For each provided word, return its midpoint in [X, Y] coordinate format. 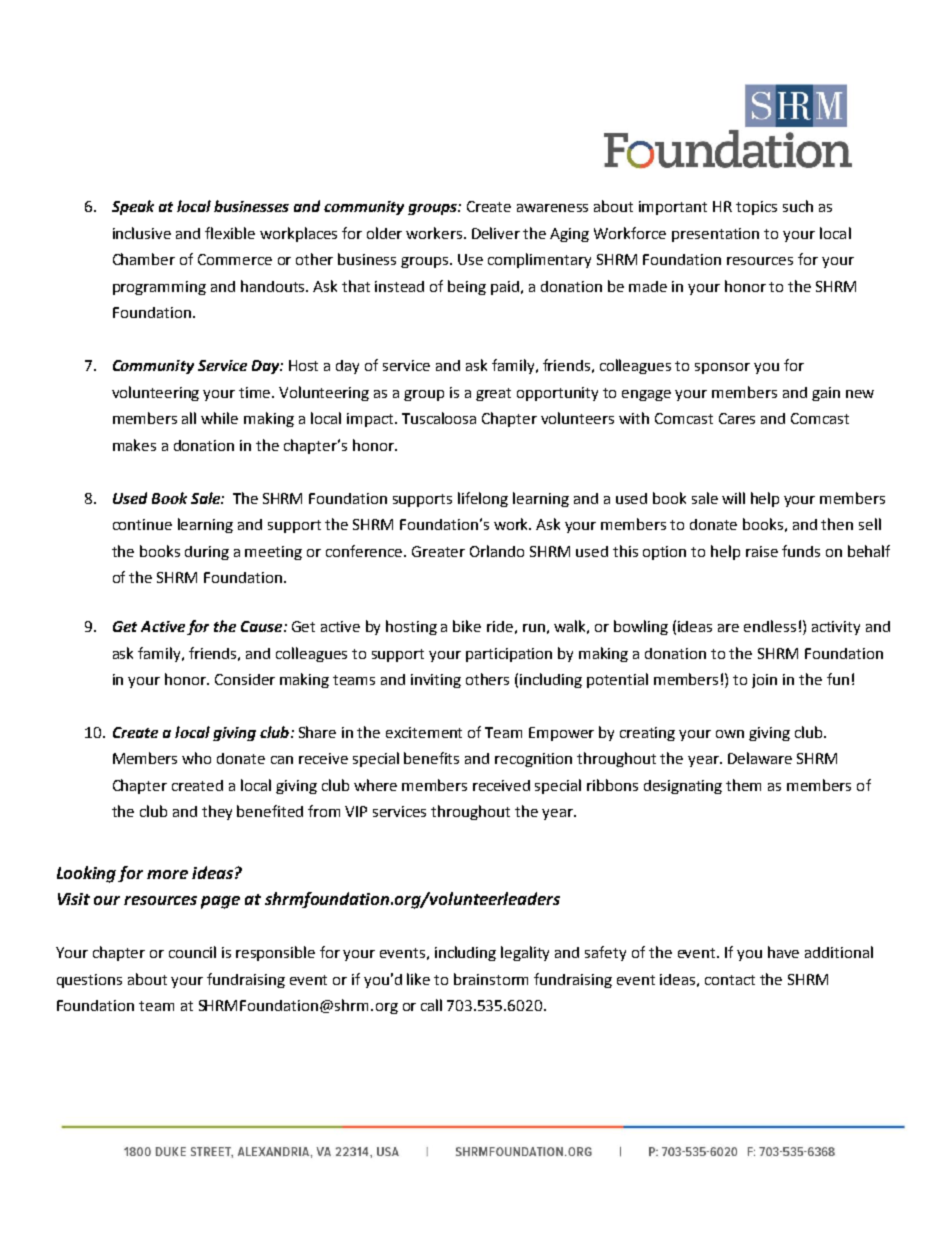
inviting [436, 681]
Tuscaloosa [439, 418]
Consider [245, 679]
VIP [356, 811]
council [192, 952]
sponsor [722, 368]
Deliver [496, 233]
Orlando [497, 551]
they [217, 812]
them [743, 785]
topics [756, 208]
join [764, 681]
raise [762, 551]
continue [142, 524]
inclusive [142, 233]
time [256, 392]
